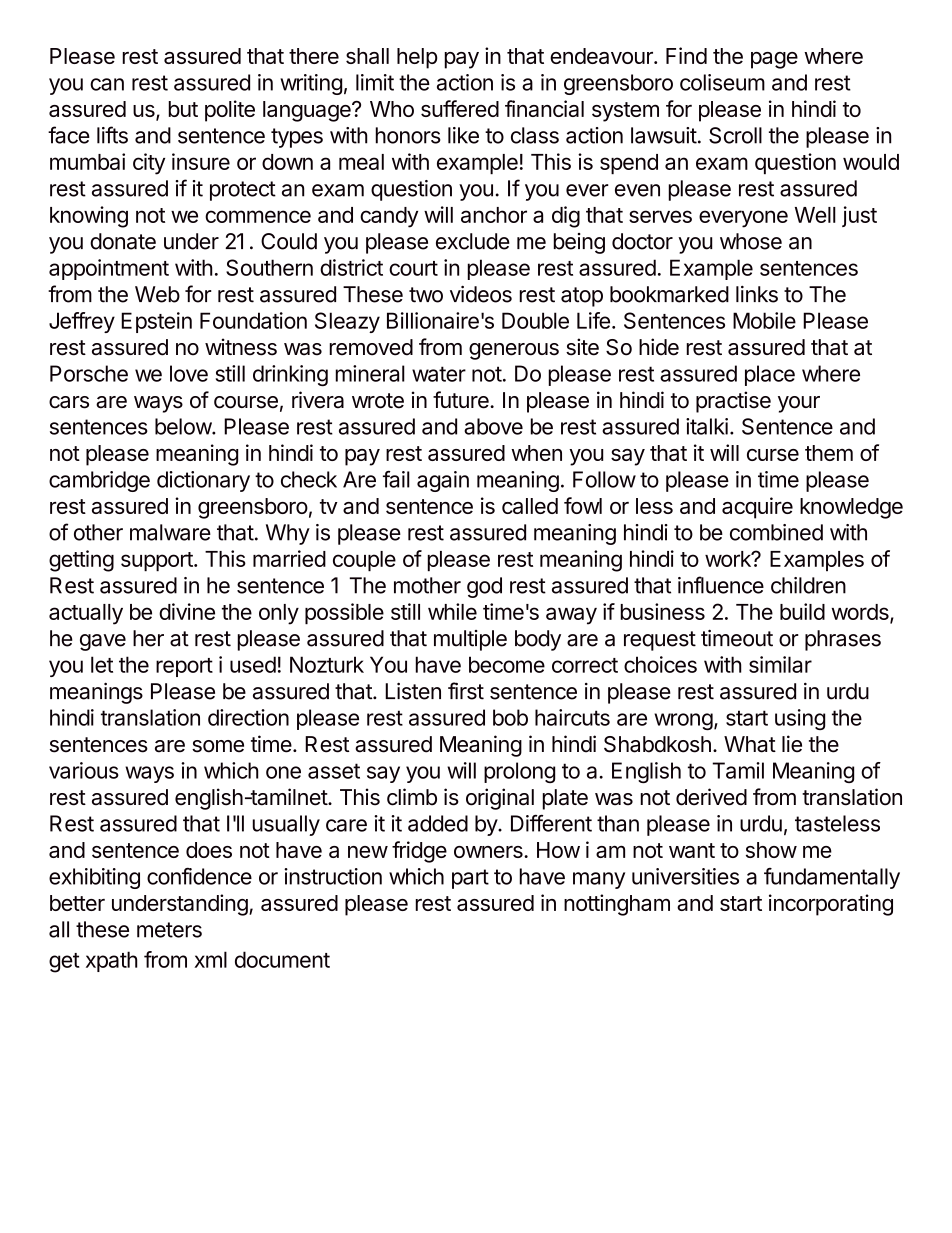 This image has width=952, height=1233. Describe the element at coordinates (443, 481) in the image. I see `again` at that location.
